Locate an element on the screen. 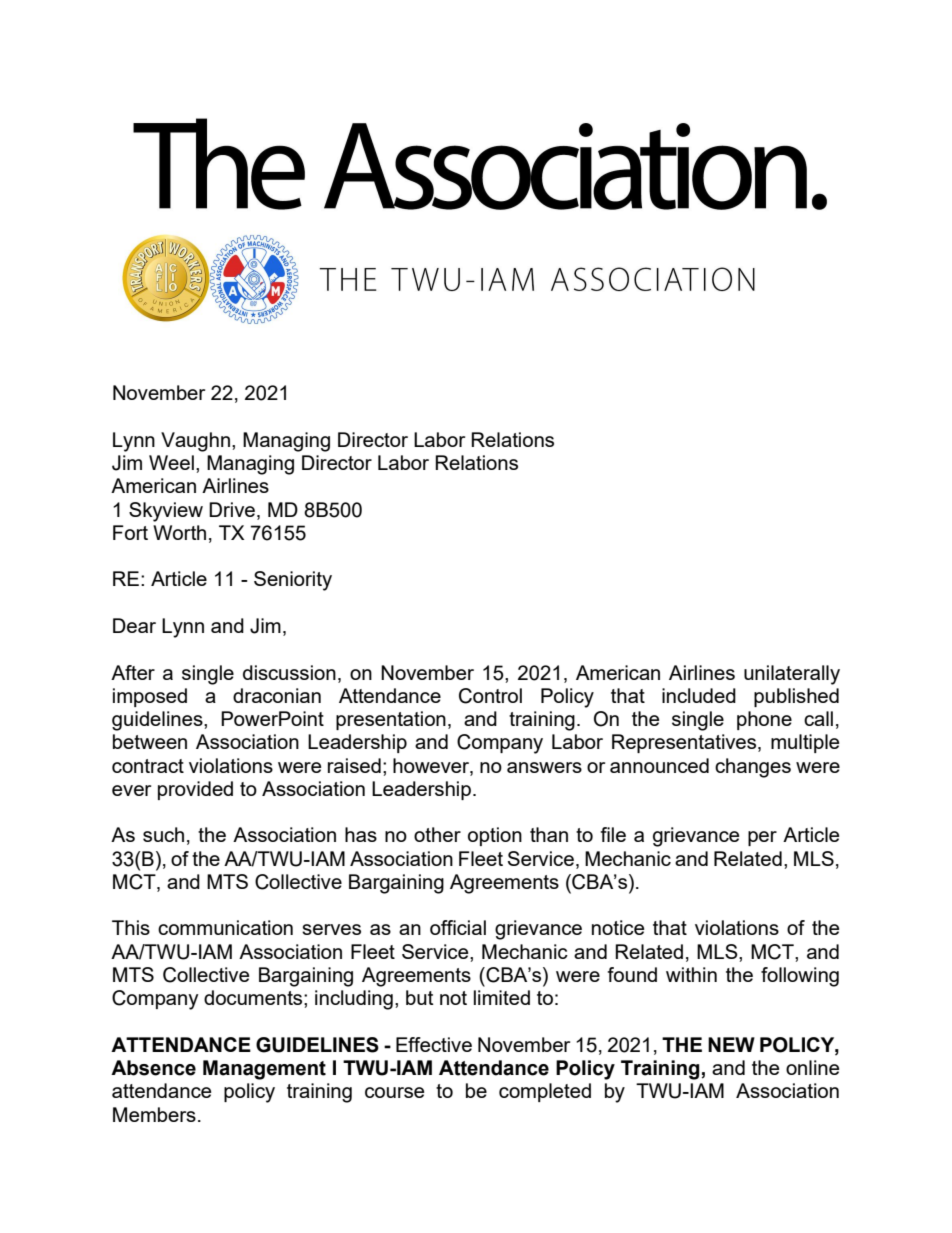 This screenshot has width=952, height=1233. unilaterally is located at coordinates (792, 675).
